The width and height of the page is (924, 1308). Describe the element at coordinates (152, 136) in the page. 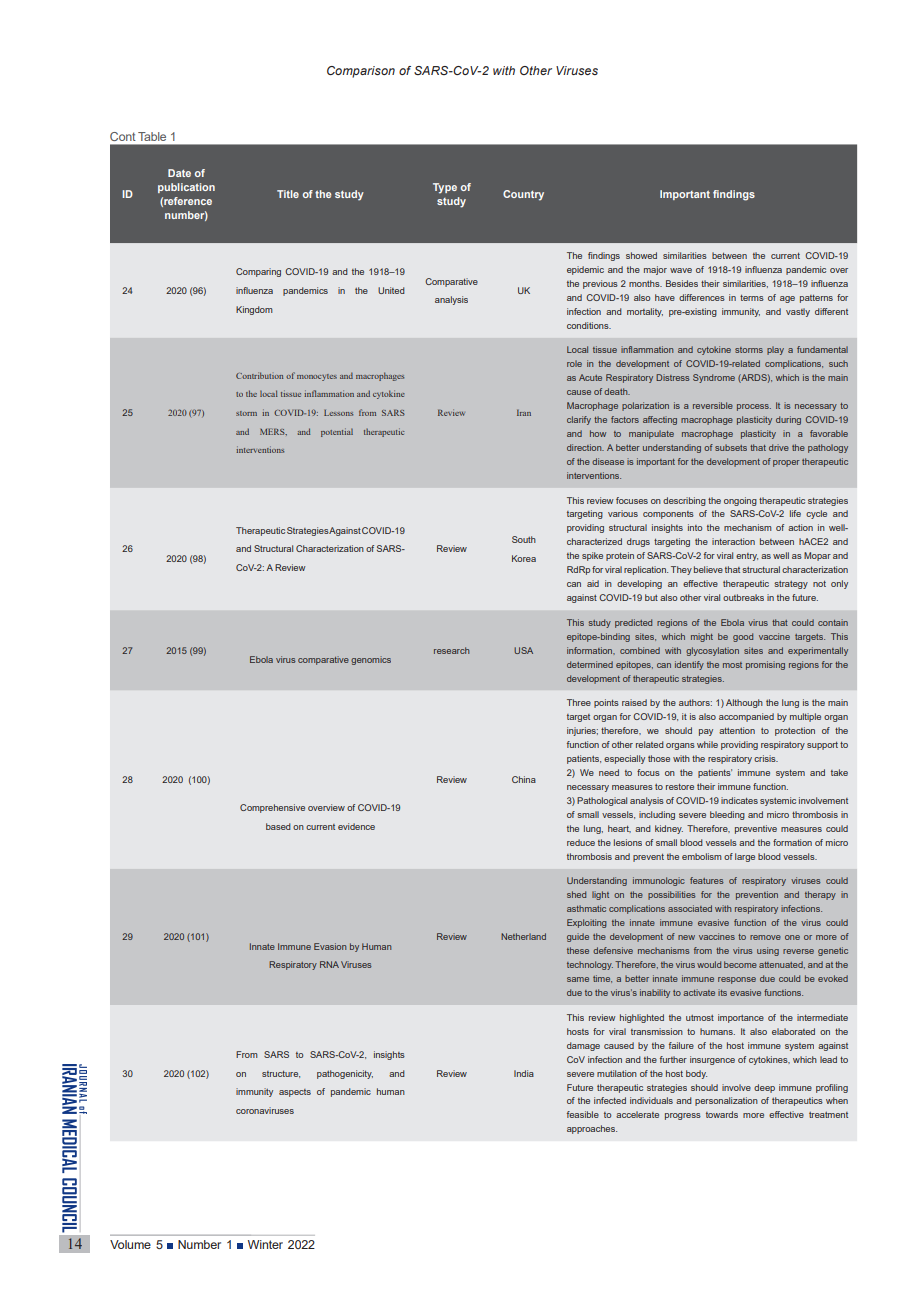

I see `Table` at that location.
